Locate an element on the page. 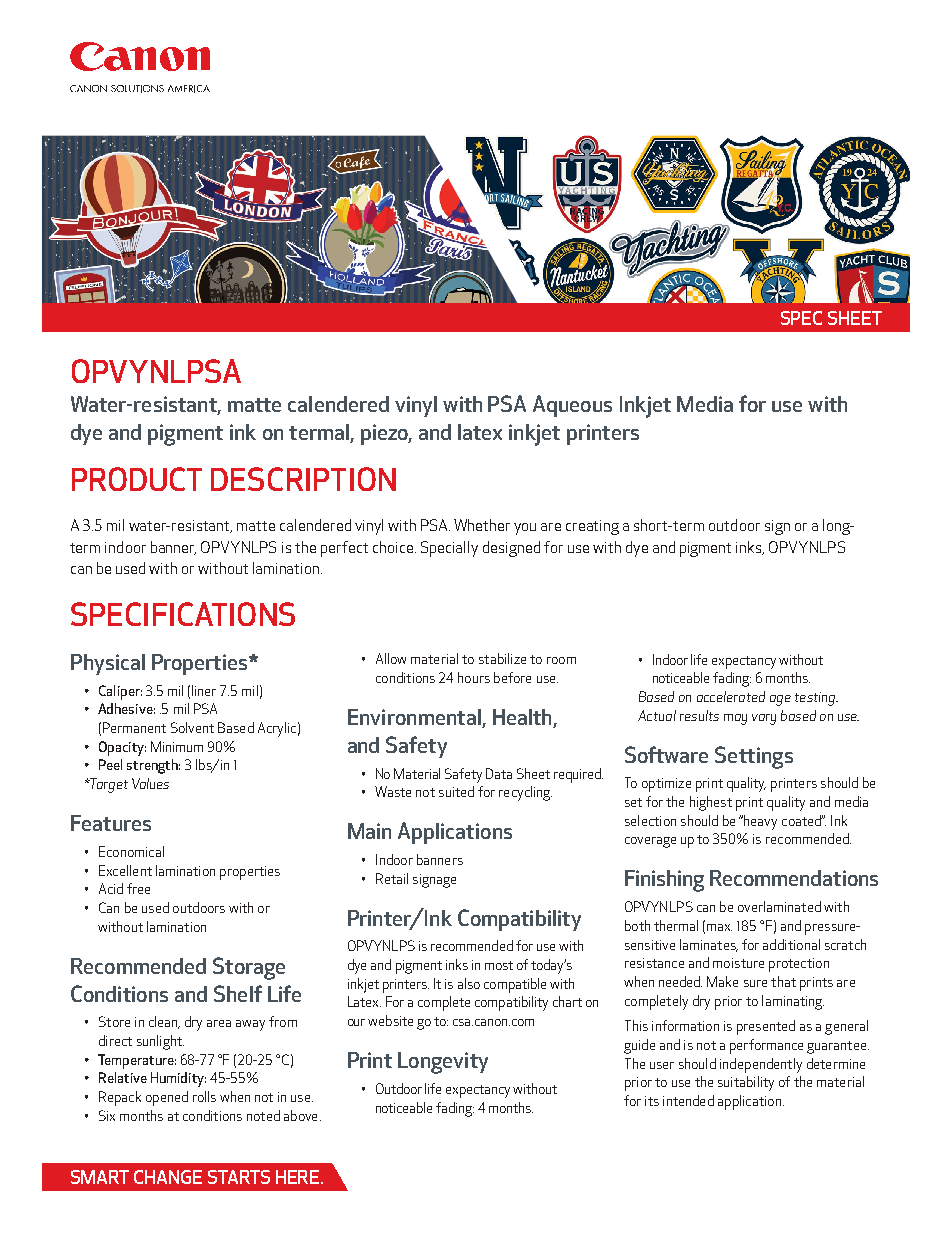  creating is located at coordinates (592, 527).
